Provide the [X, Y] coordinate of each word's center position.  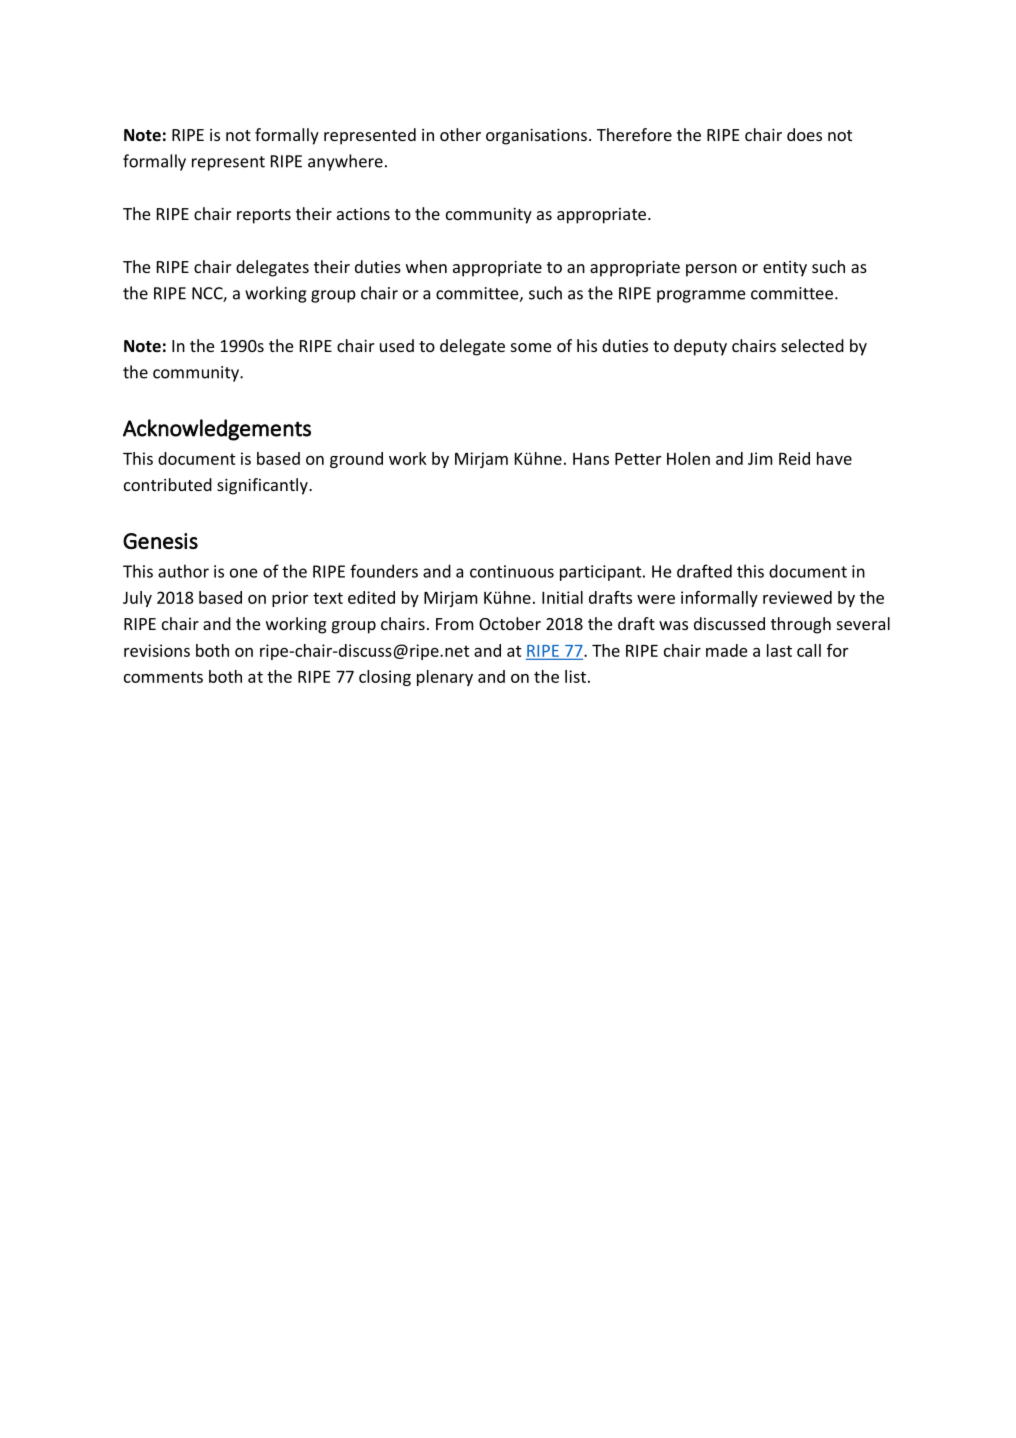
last [779, 650]
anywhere [345, 162]
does [804, 134]
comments [163, 677]
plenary [445, 678]
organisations [536, 137]
